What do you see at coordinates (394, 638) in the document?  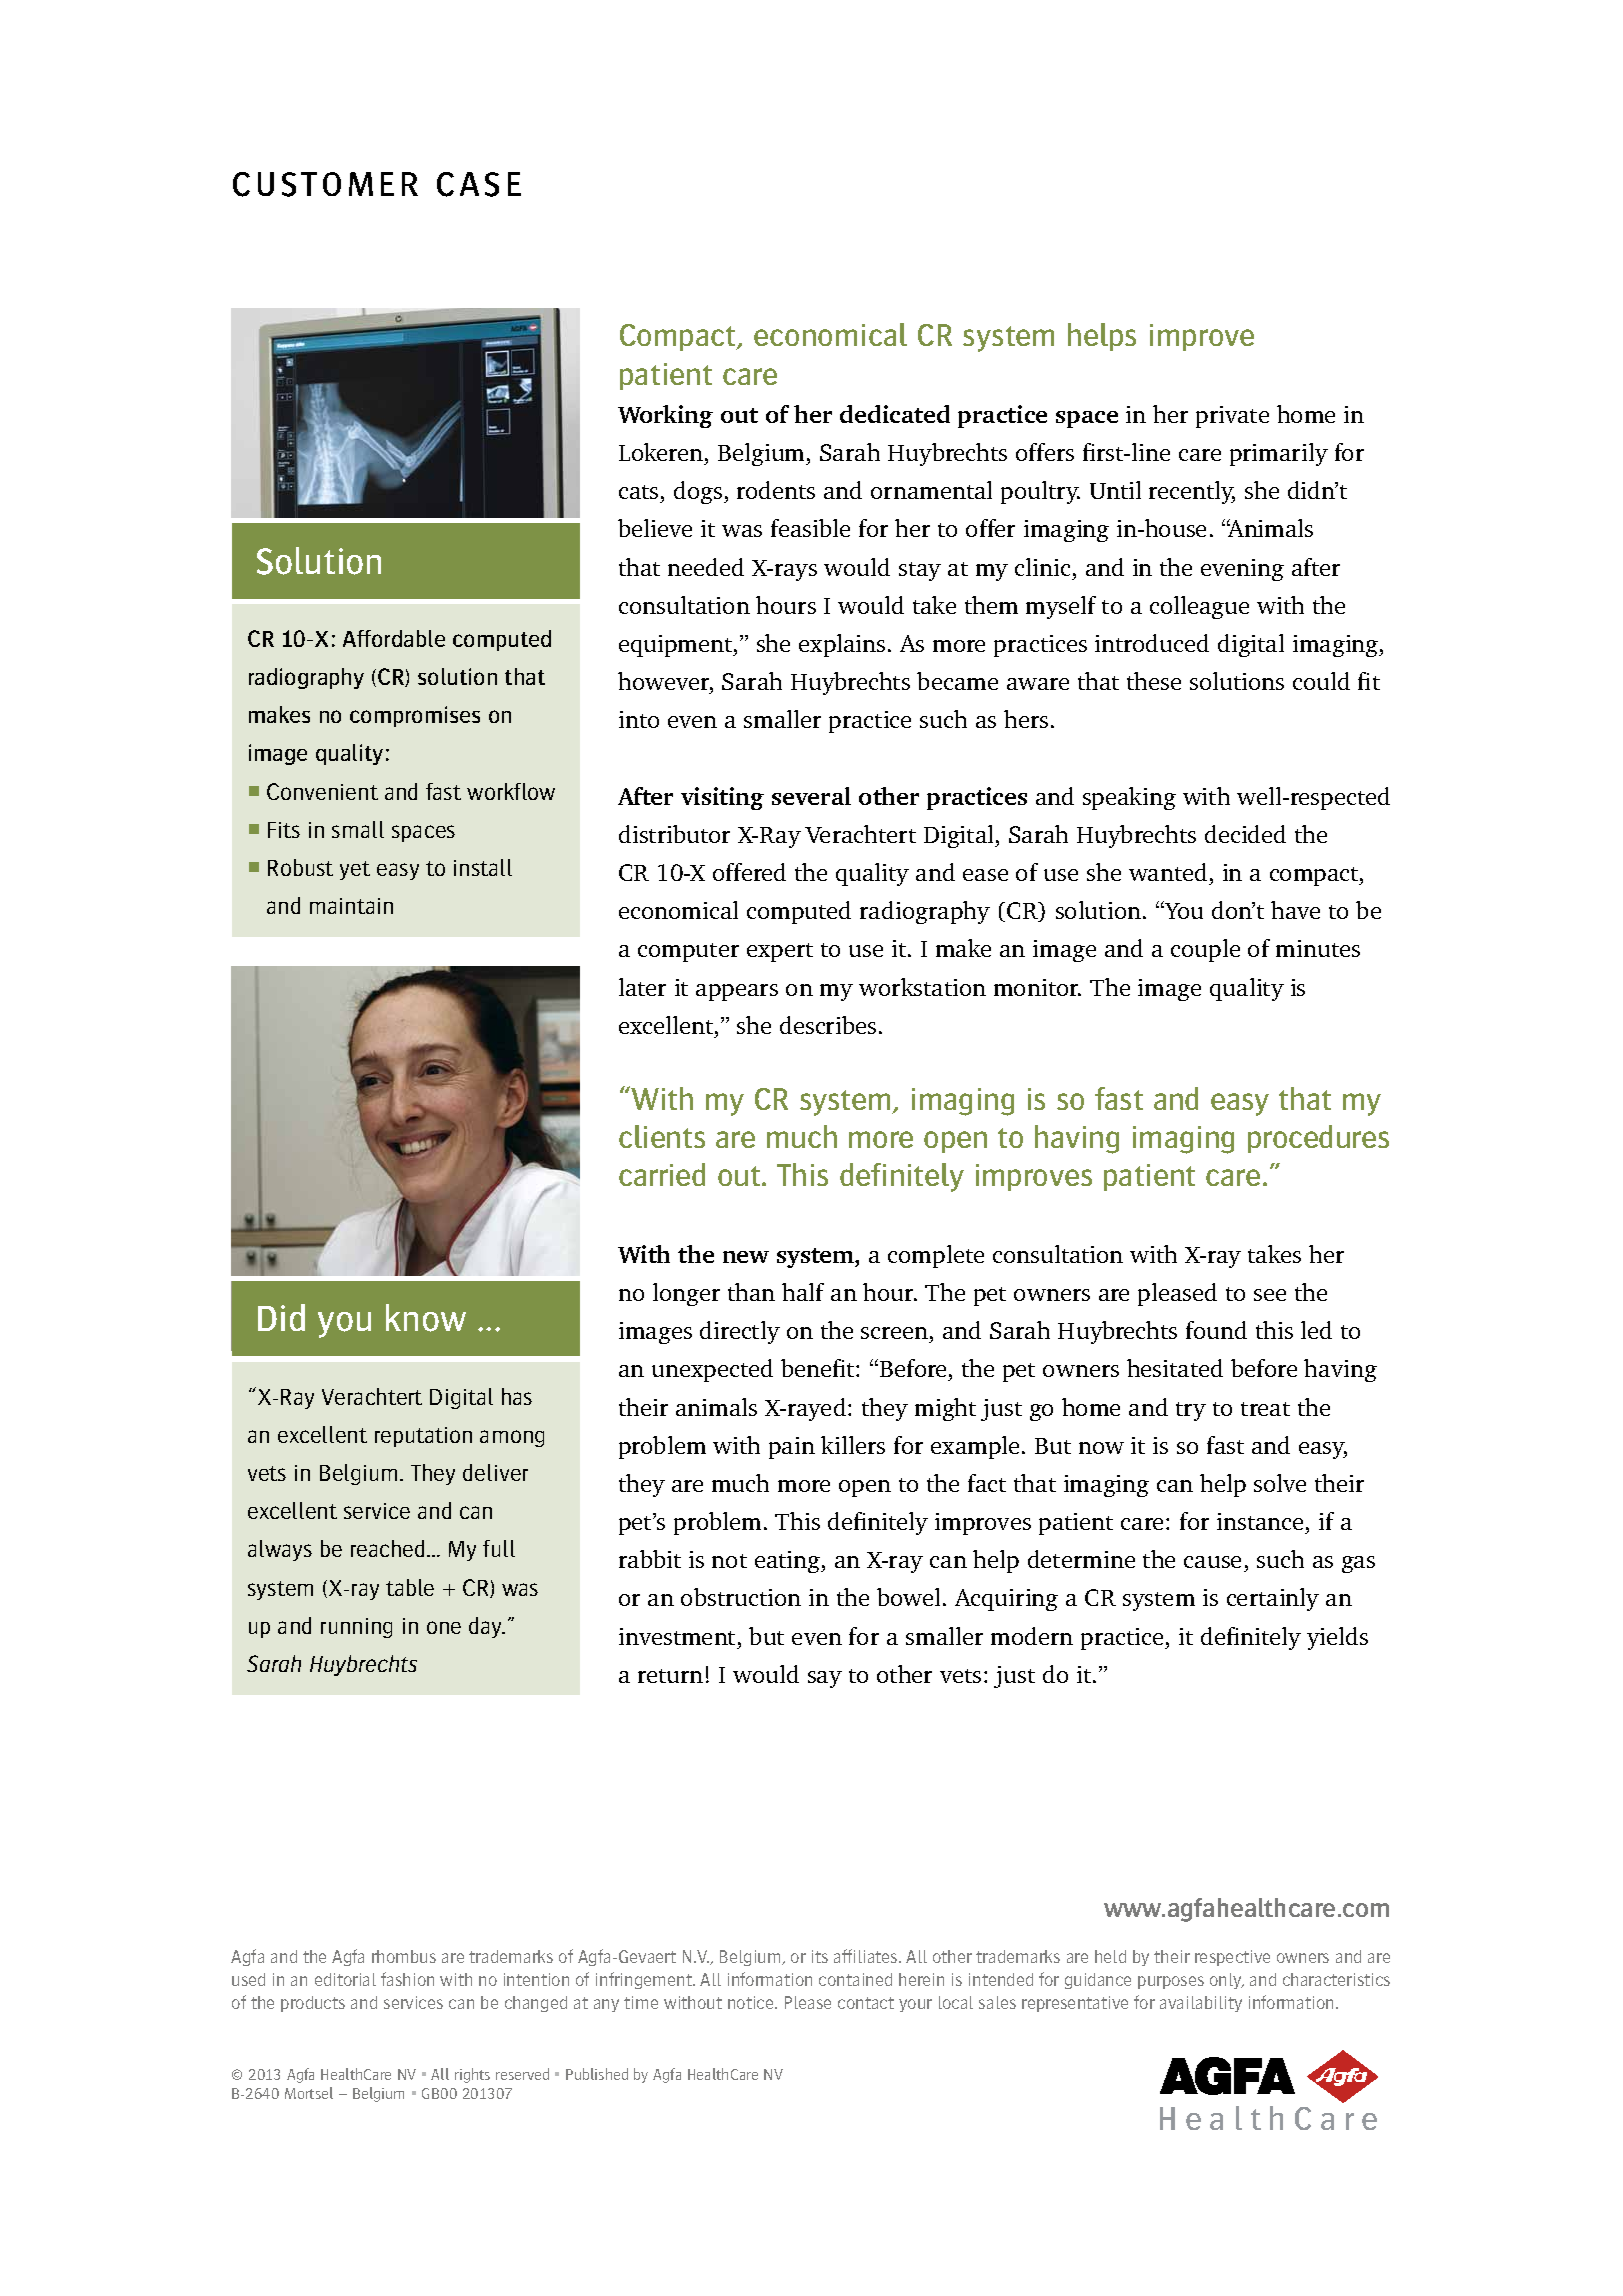 I see `Affordable` at bounding box center [394, 638].
